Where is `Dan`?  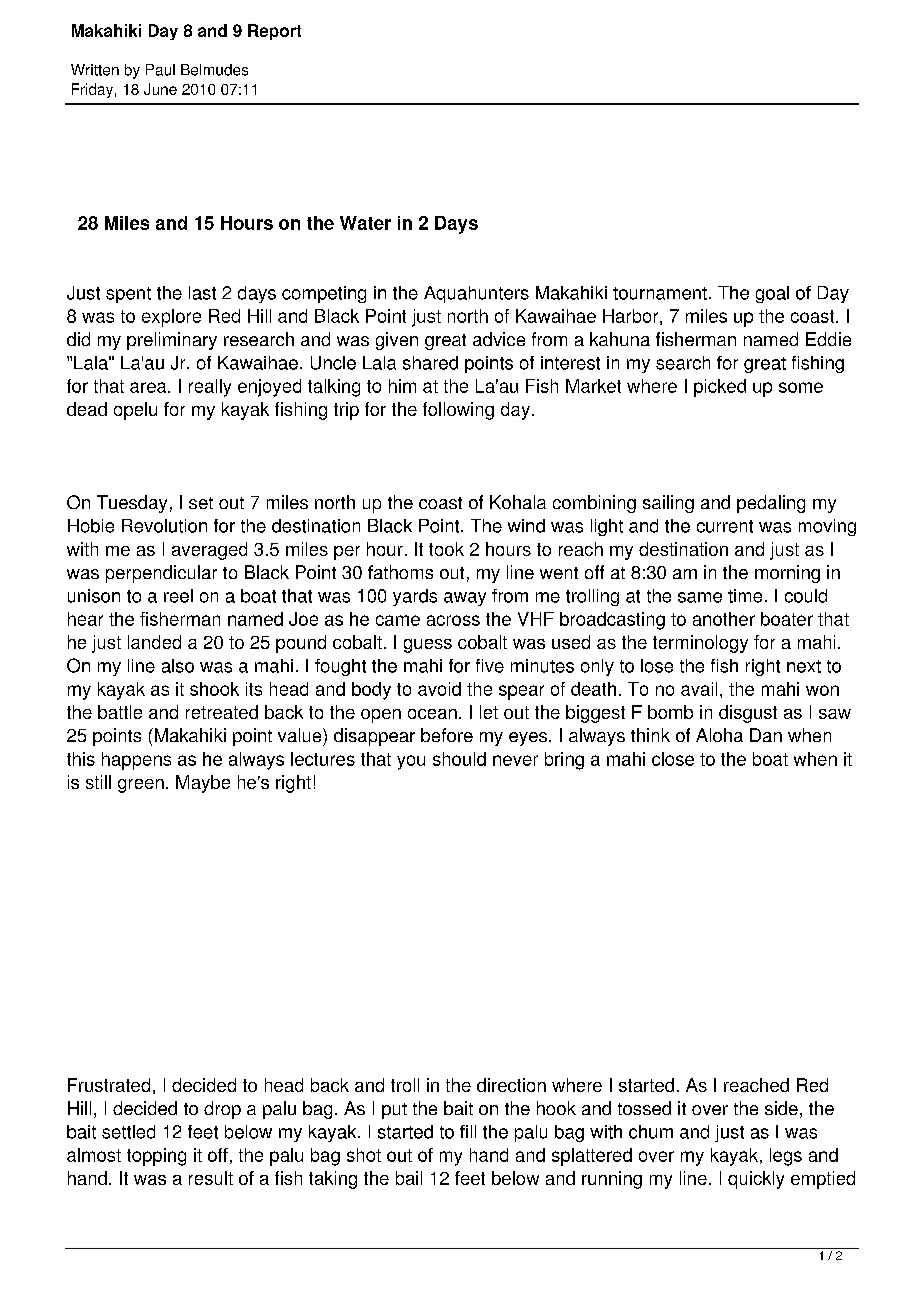 Dan is located at coordinates (766, 735).
